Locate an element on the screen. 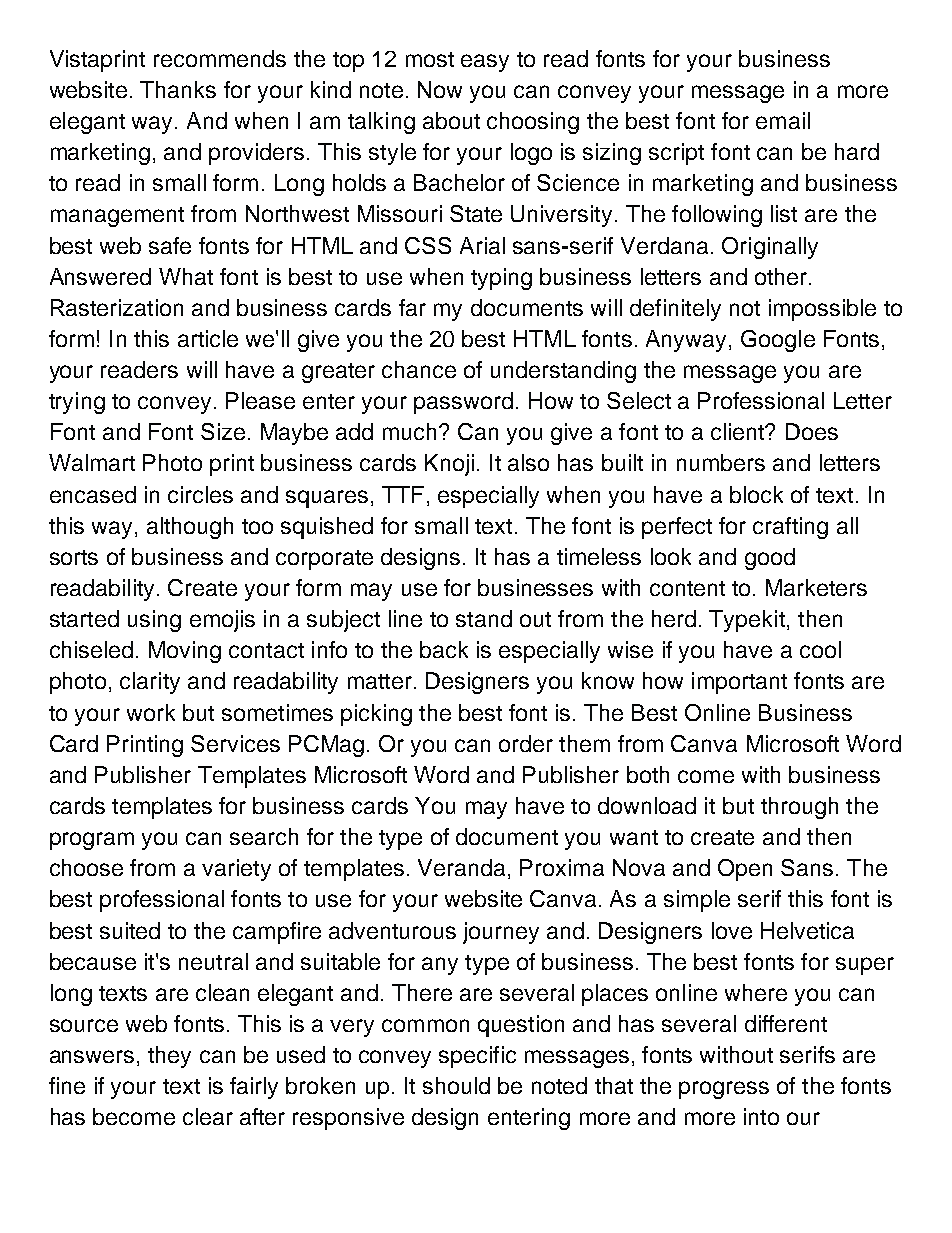 The height and width of the screenshot is (1233, 952). good is located at coordinates (770, 559).
